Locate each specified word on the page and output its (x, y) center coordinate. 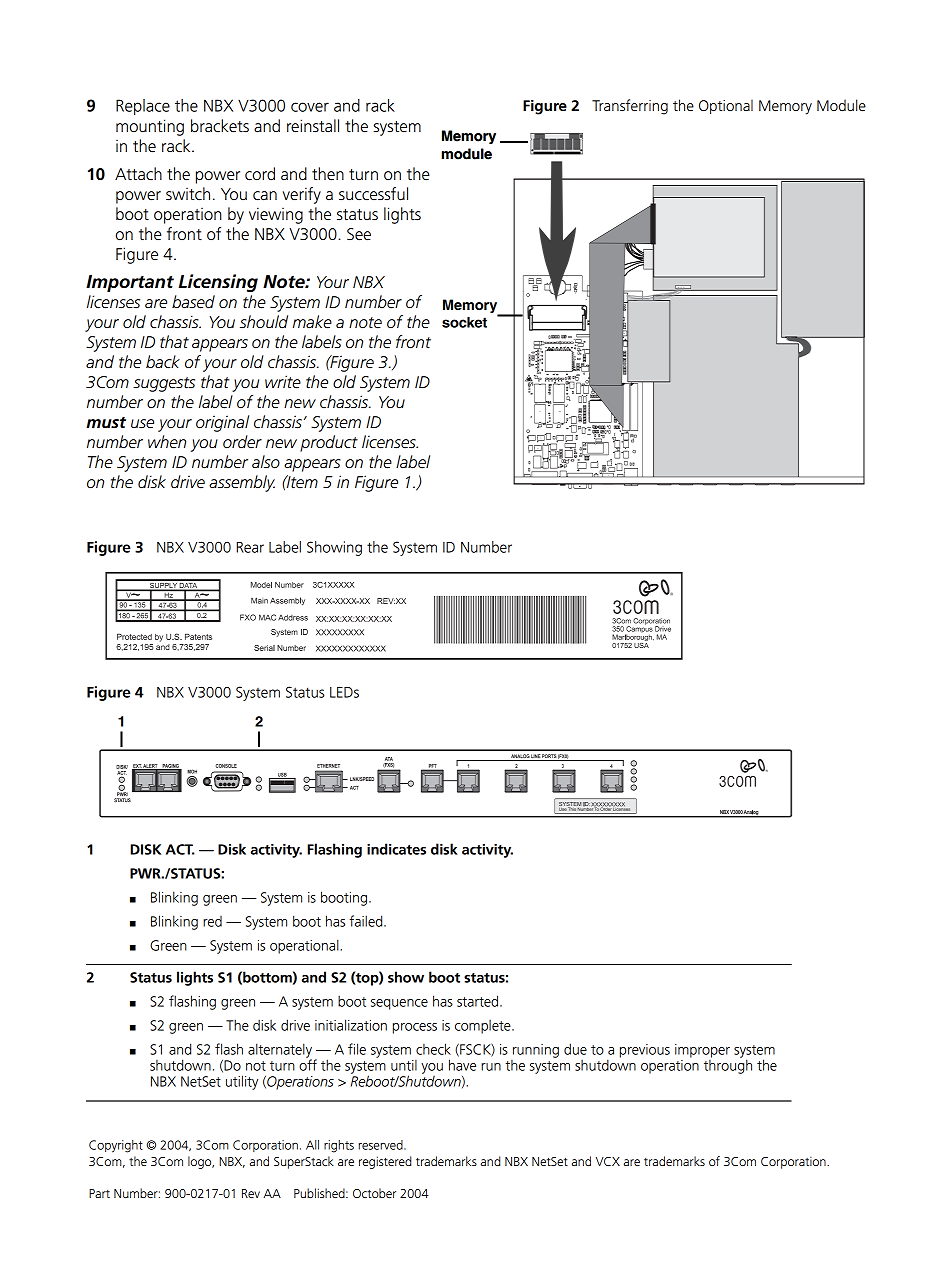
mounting (150, 127)
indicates (396, 849)
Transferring (630, 107)
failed (367, 921)
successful (373, 194)
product (329, 443)
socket (464, 322)
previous (645, 1051)
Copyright (116, 1146)
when (167, 442)
